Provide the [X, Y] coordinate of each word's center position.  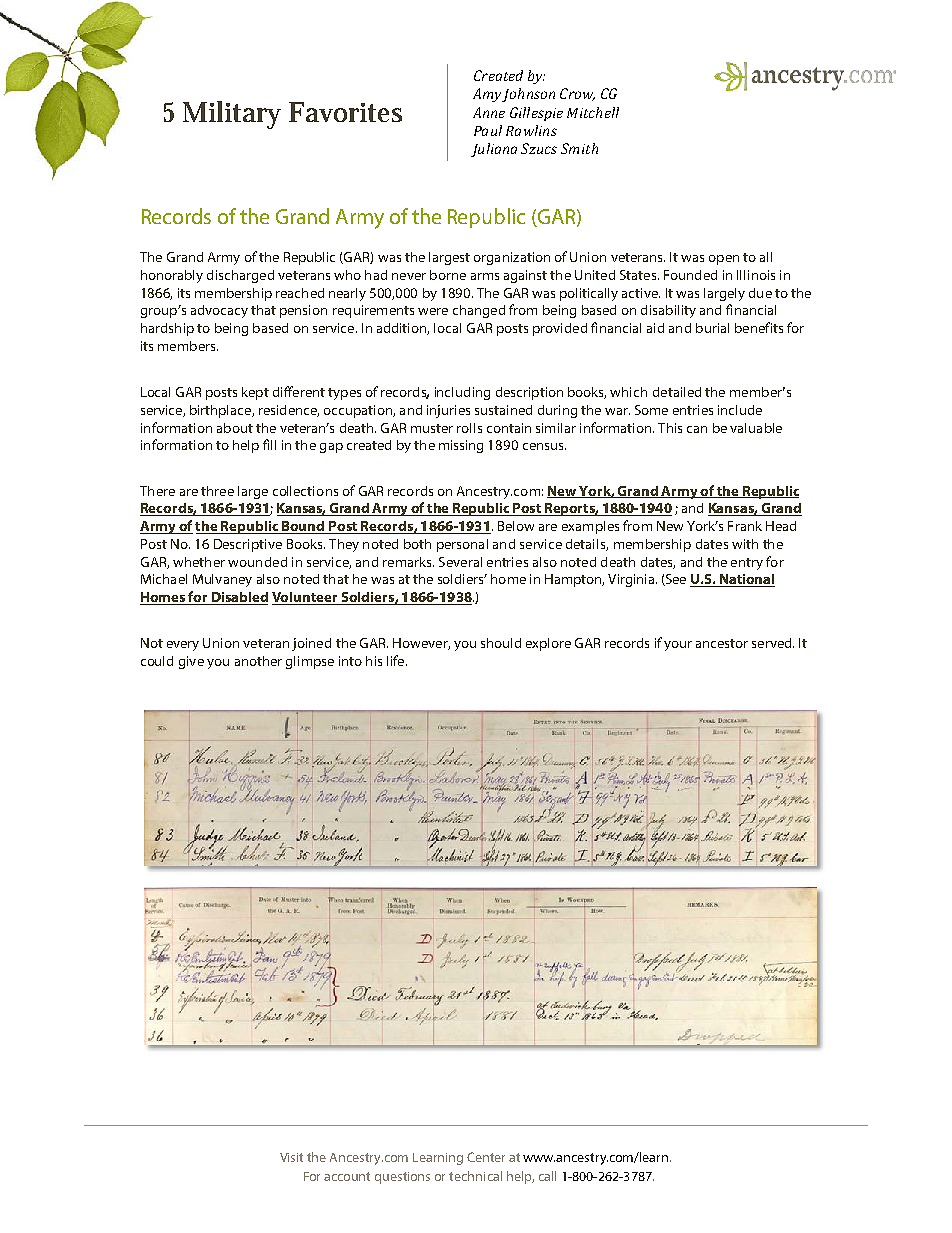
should [501, 643]
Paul [488, 130]
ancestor [722, 643]
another [258, 661]
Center [486, 1157]
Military [232, 115]
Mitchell [593, 112]
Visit [291, 1157]
